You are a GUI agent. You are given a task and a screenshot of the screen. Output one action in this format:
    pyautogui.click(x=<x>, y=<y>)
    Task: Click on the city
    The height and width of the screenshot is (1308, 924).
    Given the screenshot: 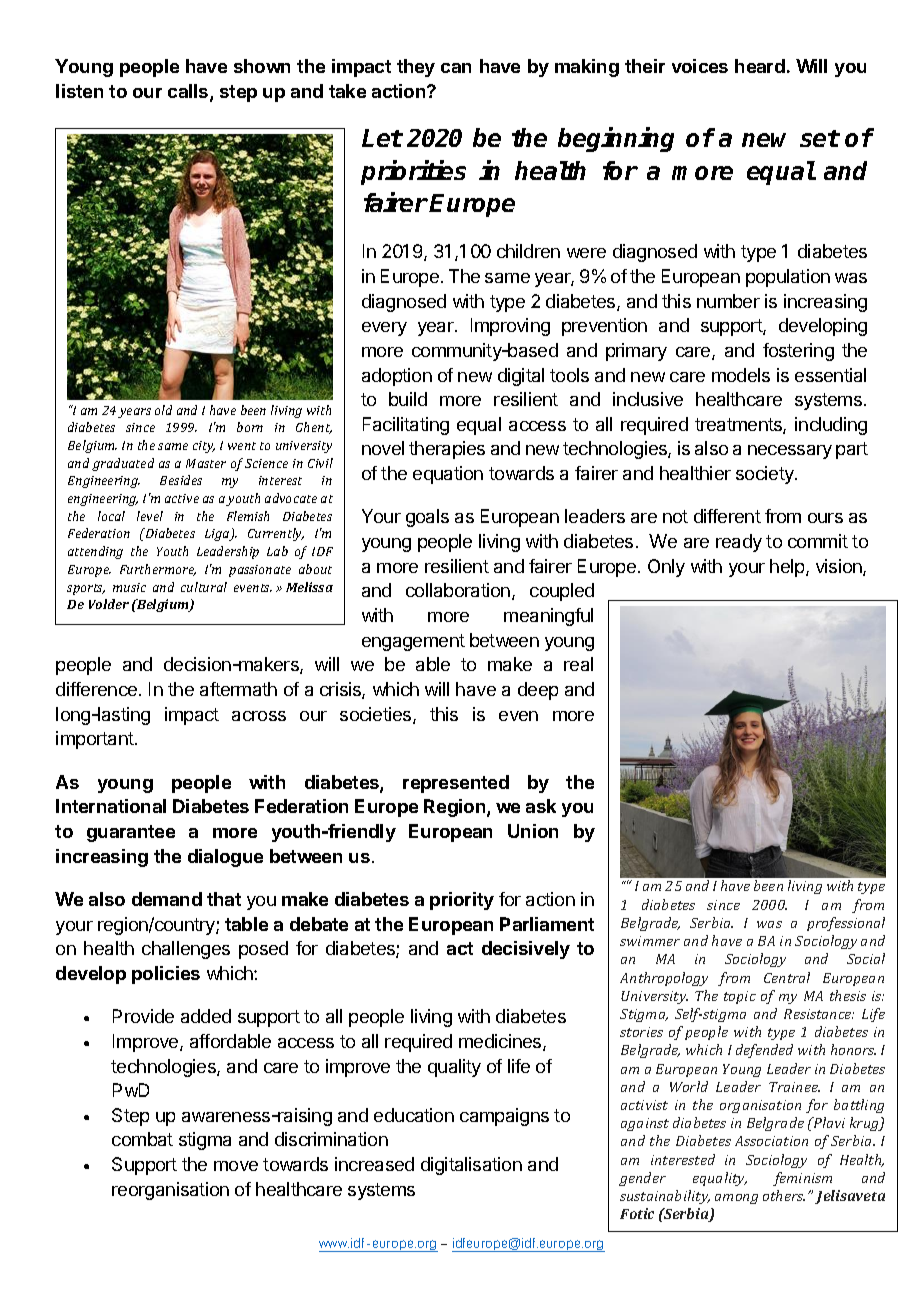 What is the action you would take?
    pyautogui.click(x=204, y=447)
